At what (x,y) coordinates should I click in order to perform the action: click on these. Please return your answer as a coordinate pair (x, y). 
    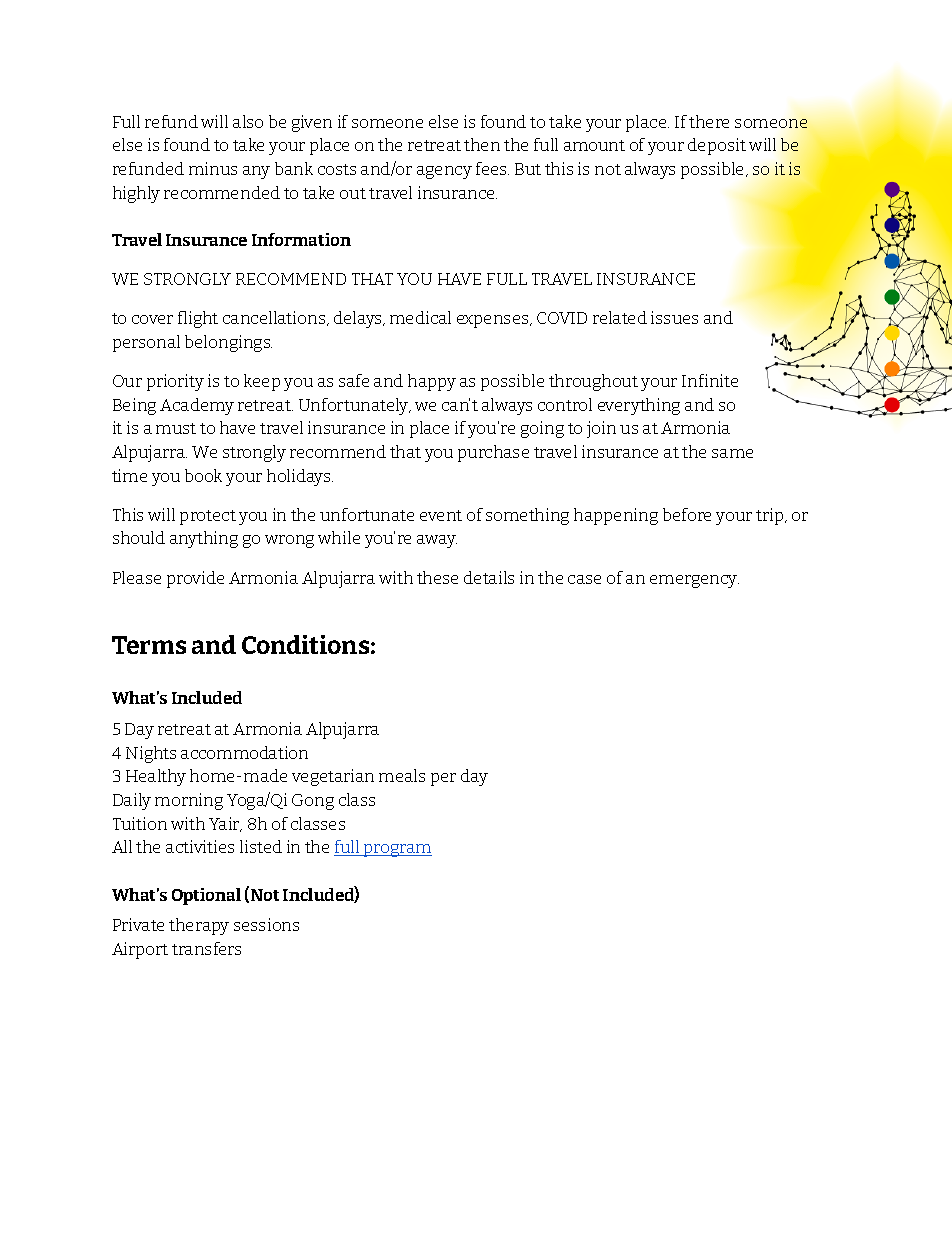
    Looking at the image, I should click on (437, 577).
